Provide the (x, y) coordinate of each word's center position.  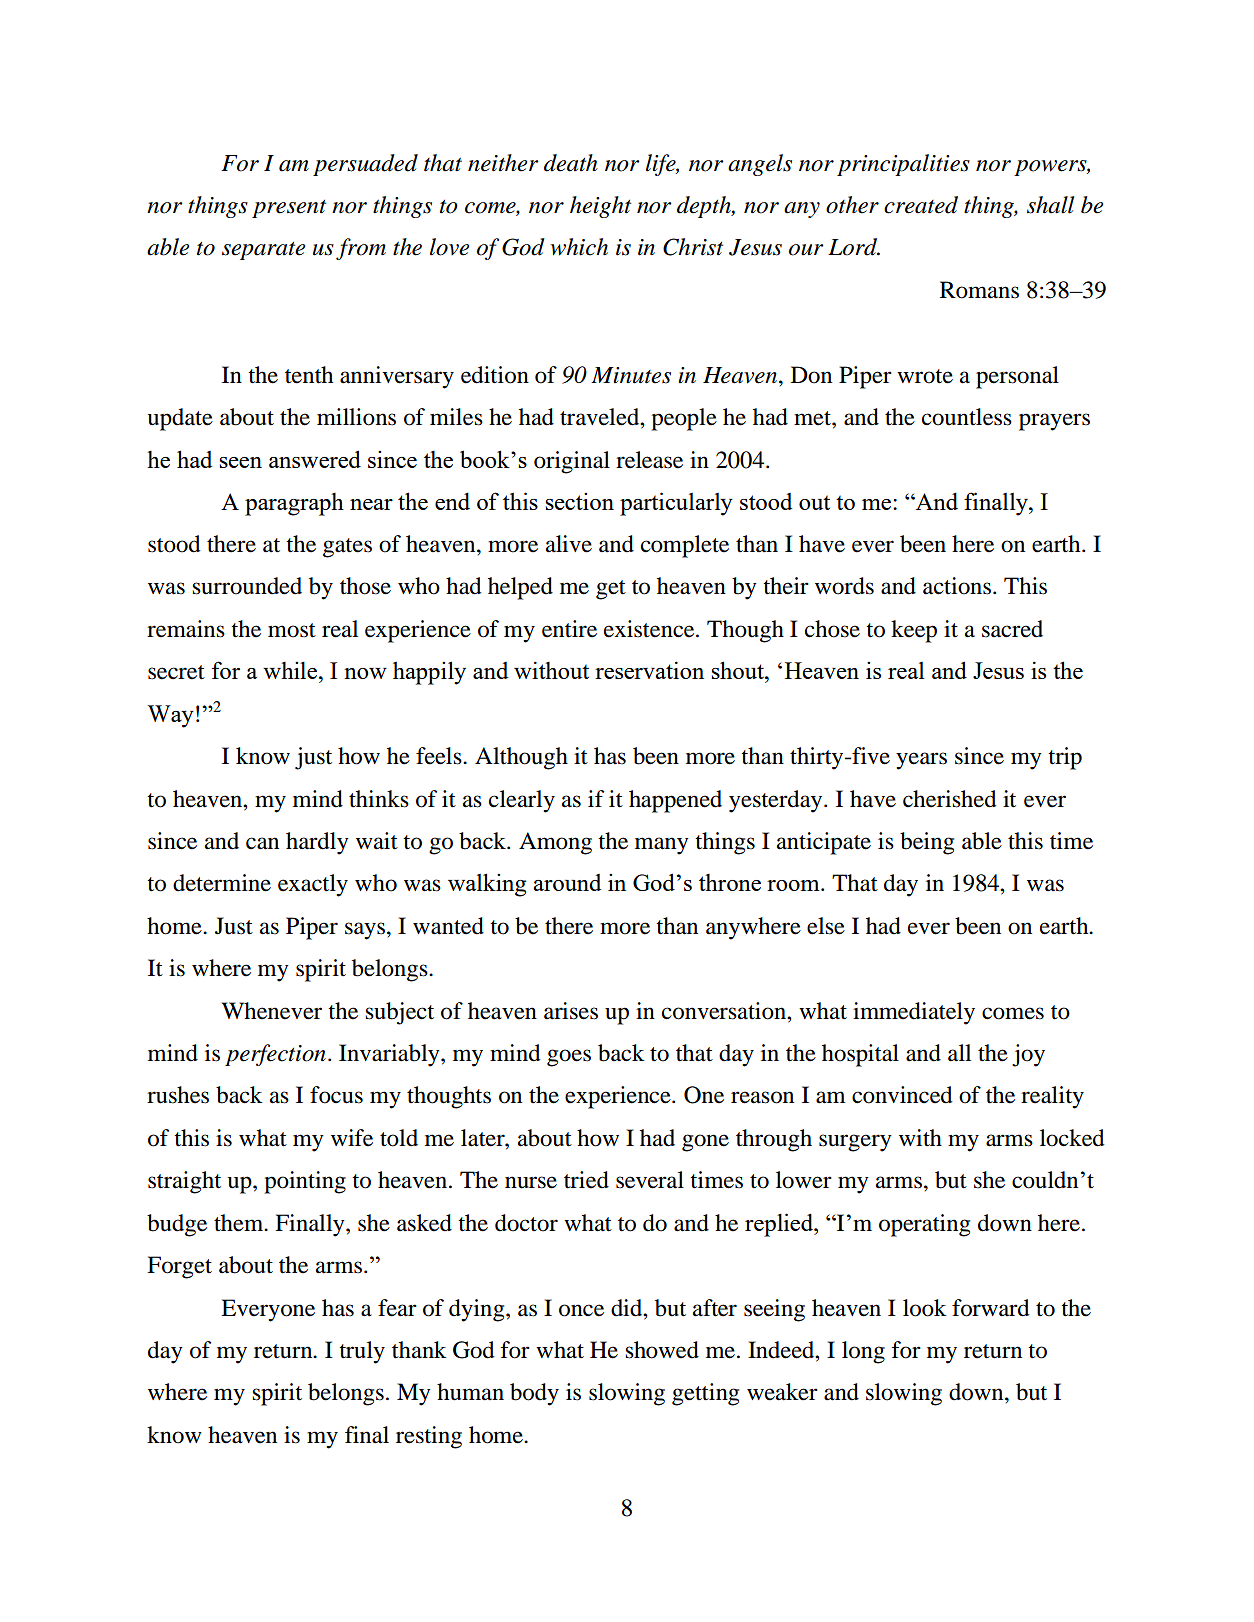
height (600, 207)
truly (362, 1352)
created (921, 205)
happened (675, 801)
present (289, 209)
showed (662, 1350)
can (262, 843)
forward (991, 1308)
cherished (950, 799)
